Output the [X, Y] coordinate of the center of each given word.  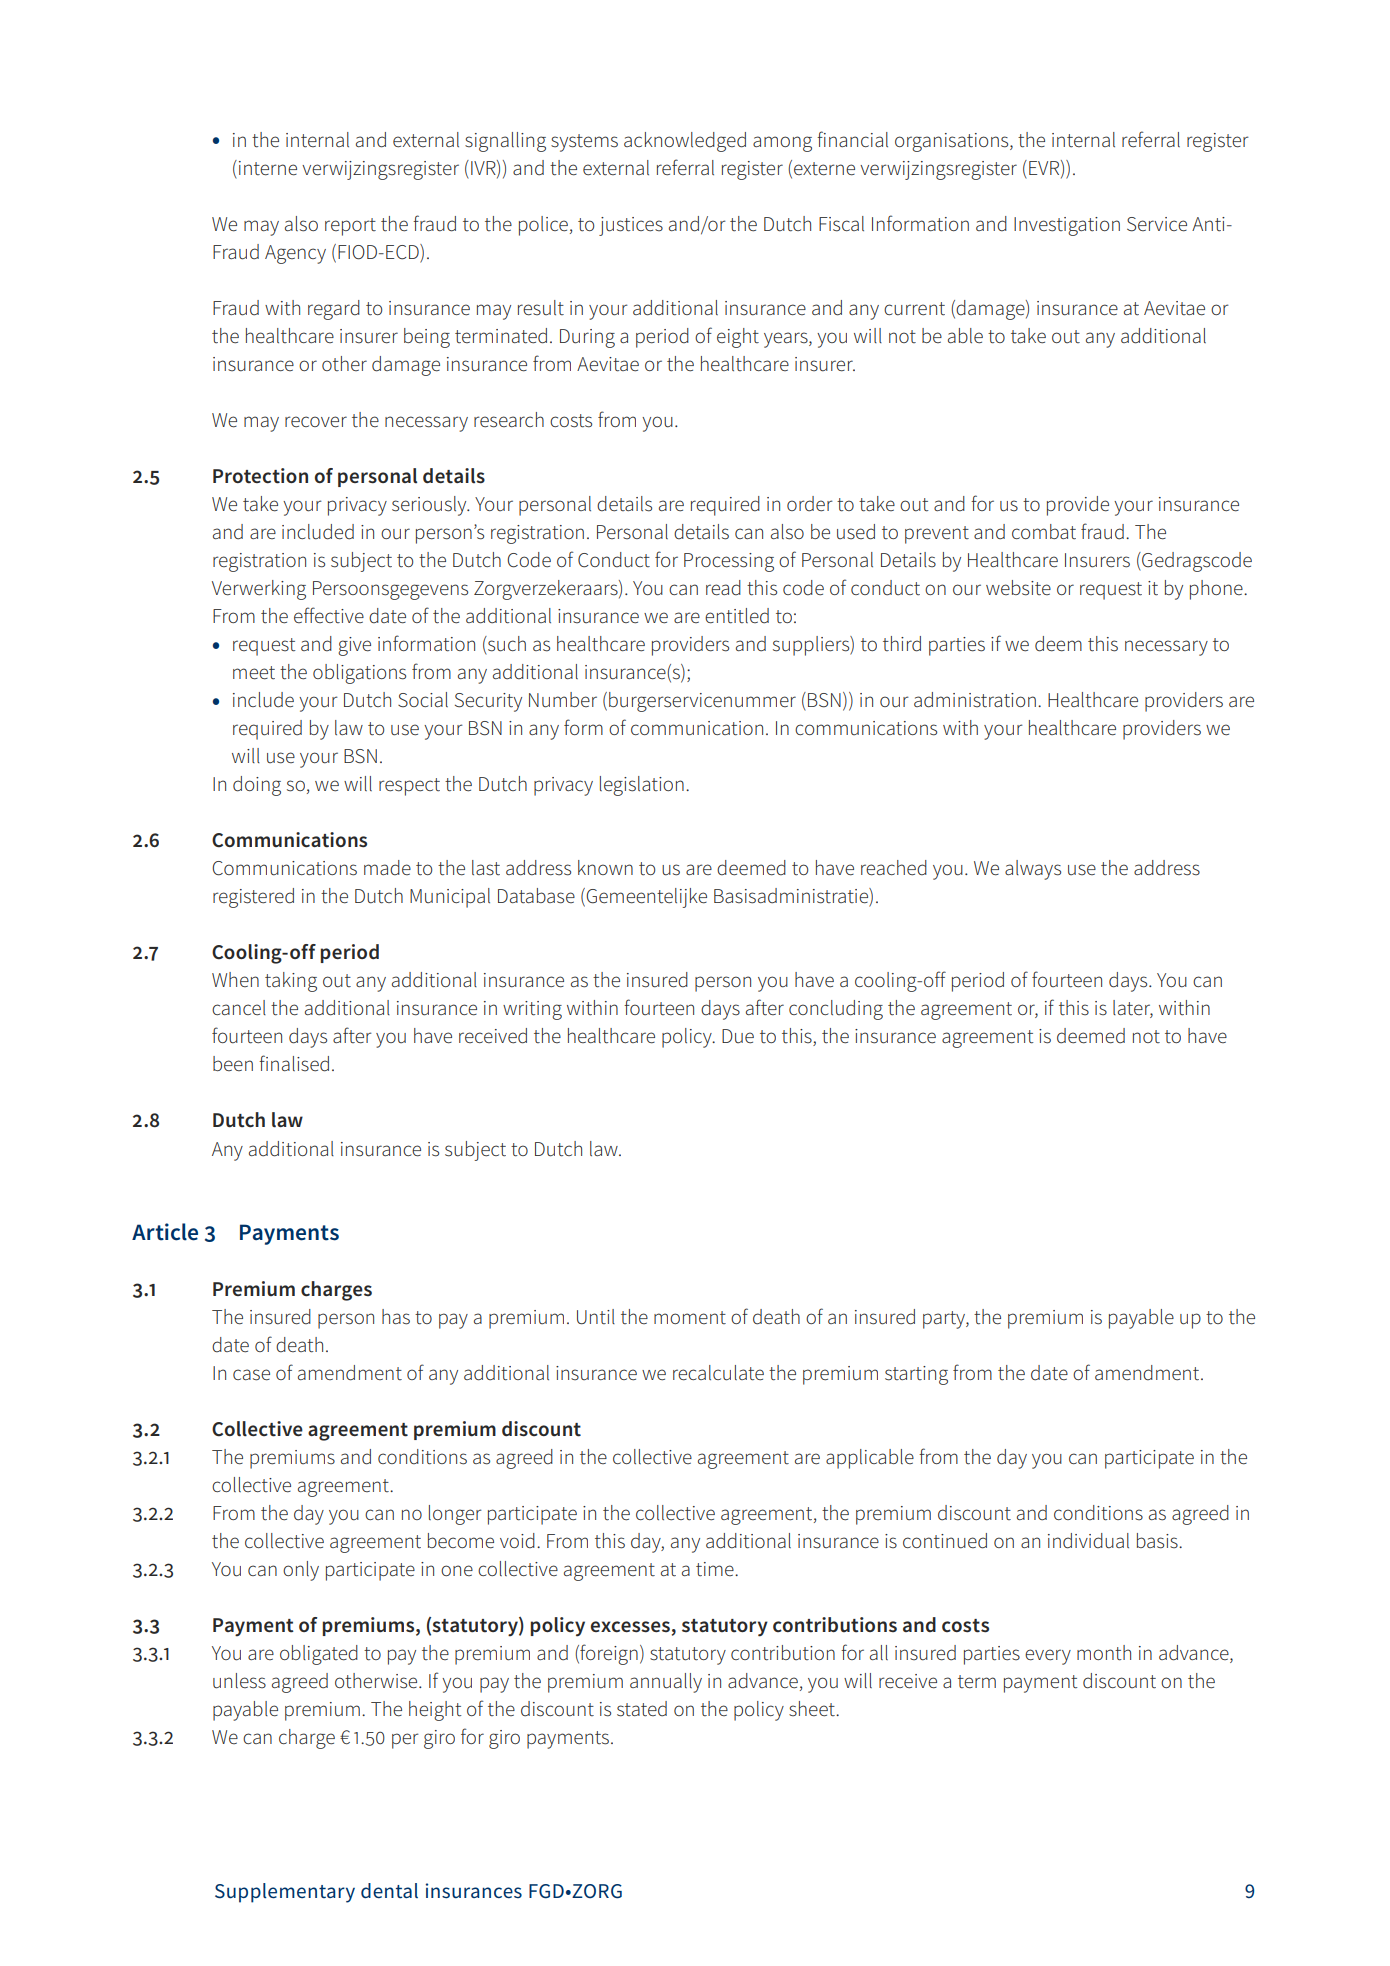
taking [291, 982]
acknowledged [685, 142]
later [1133, 1009]
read [723, 588]
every [1048, 1657]
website [1018, 588]
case [251, 1375]
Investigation [1067, 226]
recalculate [718, 1373]
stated [642, 1709]
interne [268, 168]
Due [738, 1036]
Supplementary [285, 1893]
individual [1088, 1541]
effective [329, 615]
